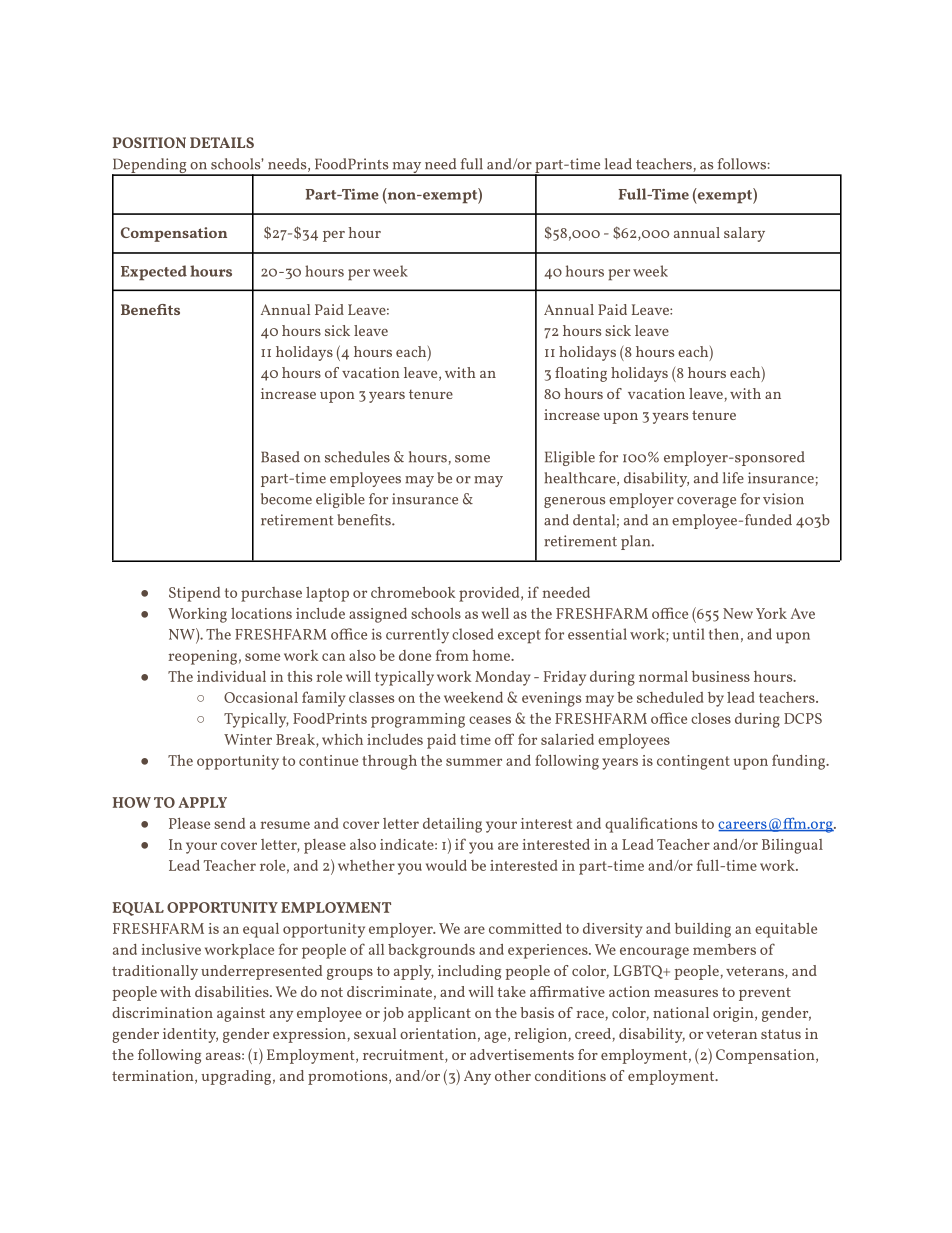  I want to click on Winter, so click(248, 739).
